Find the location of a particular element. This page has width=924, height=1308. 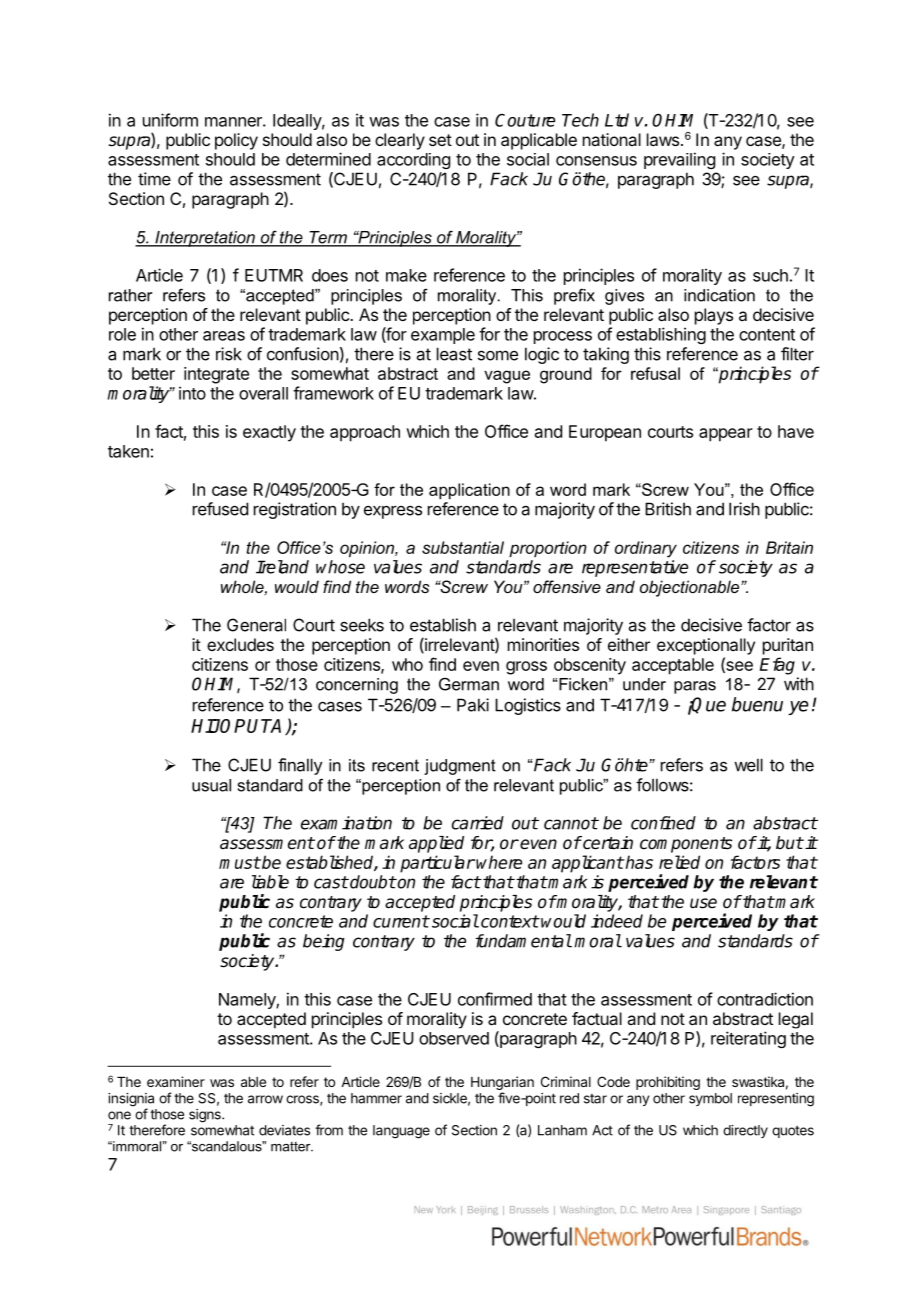

policy is located at coordinates (236, 141).
